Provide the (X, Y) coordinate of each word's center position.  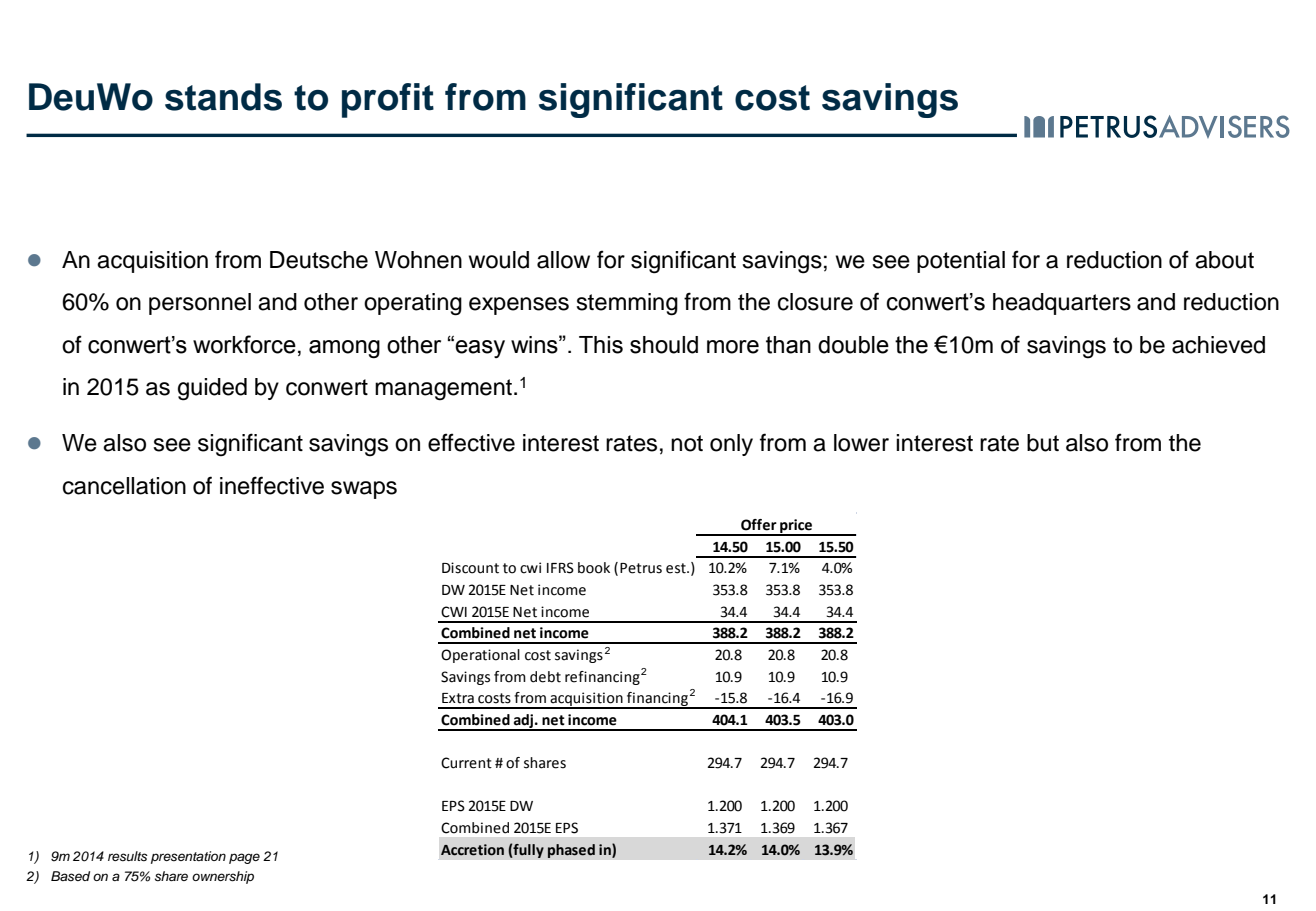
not (687, 443)
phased (571, 851)
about (1224, 260)
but (1043, 443)
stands (223, 97)
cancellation (124, 486)
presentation (188, 857)
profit (388, 100)
